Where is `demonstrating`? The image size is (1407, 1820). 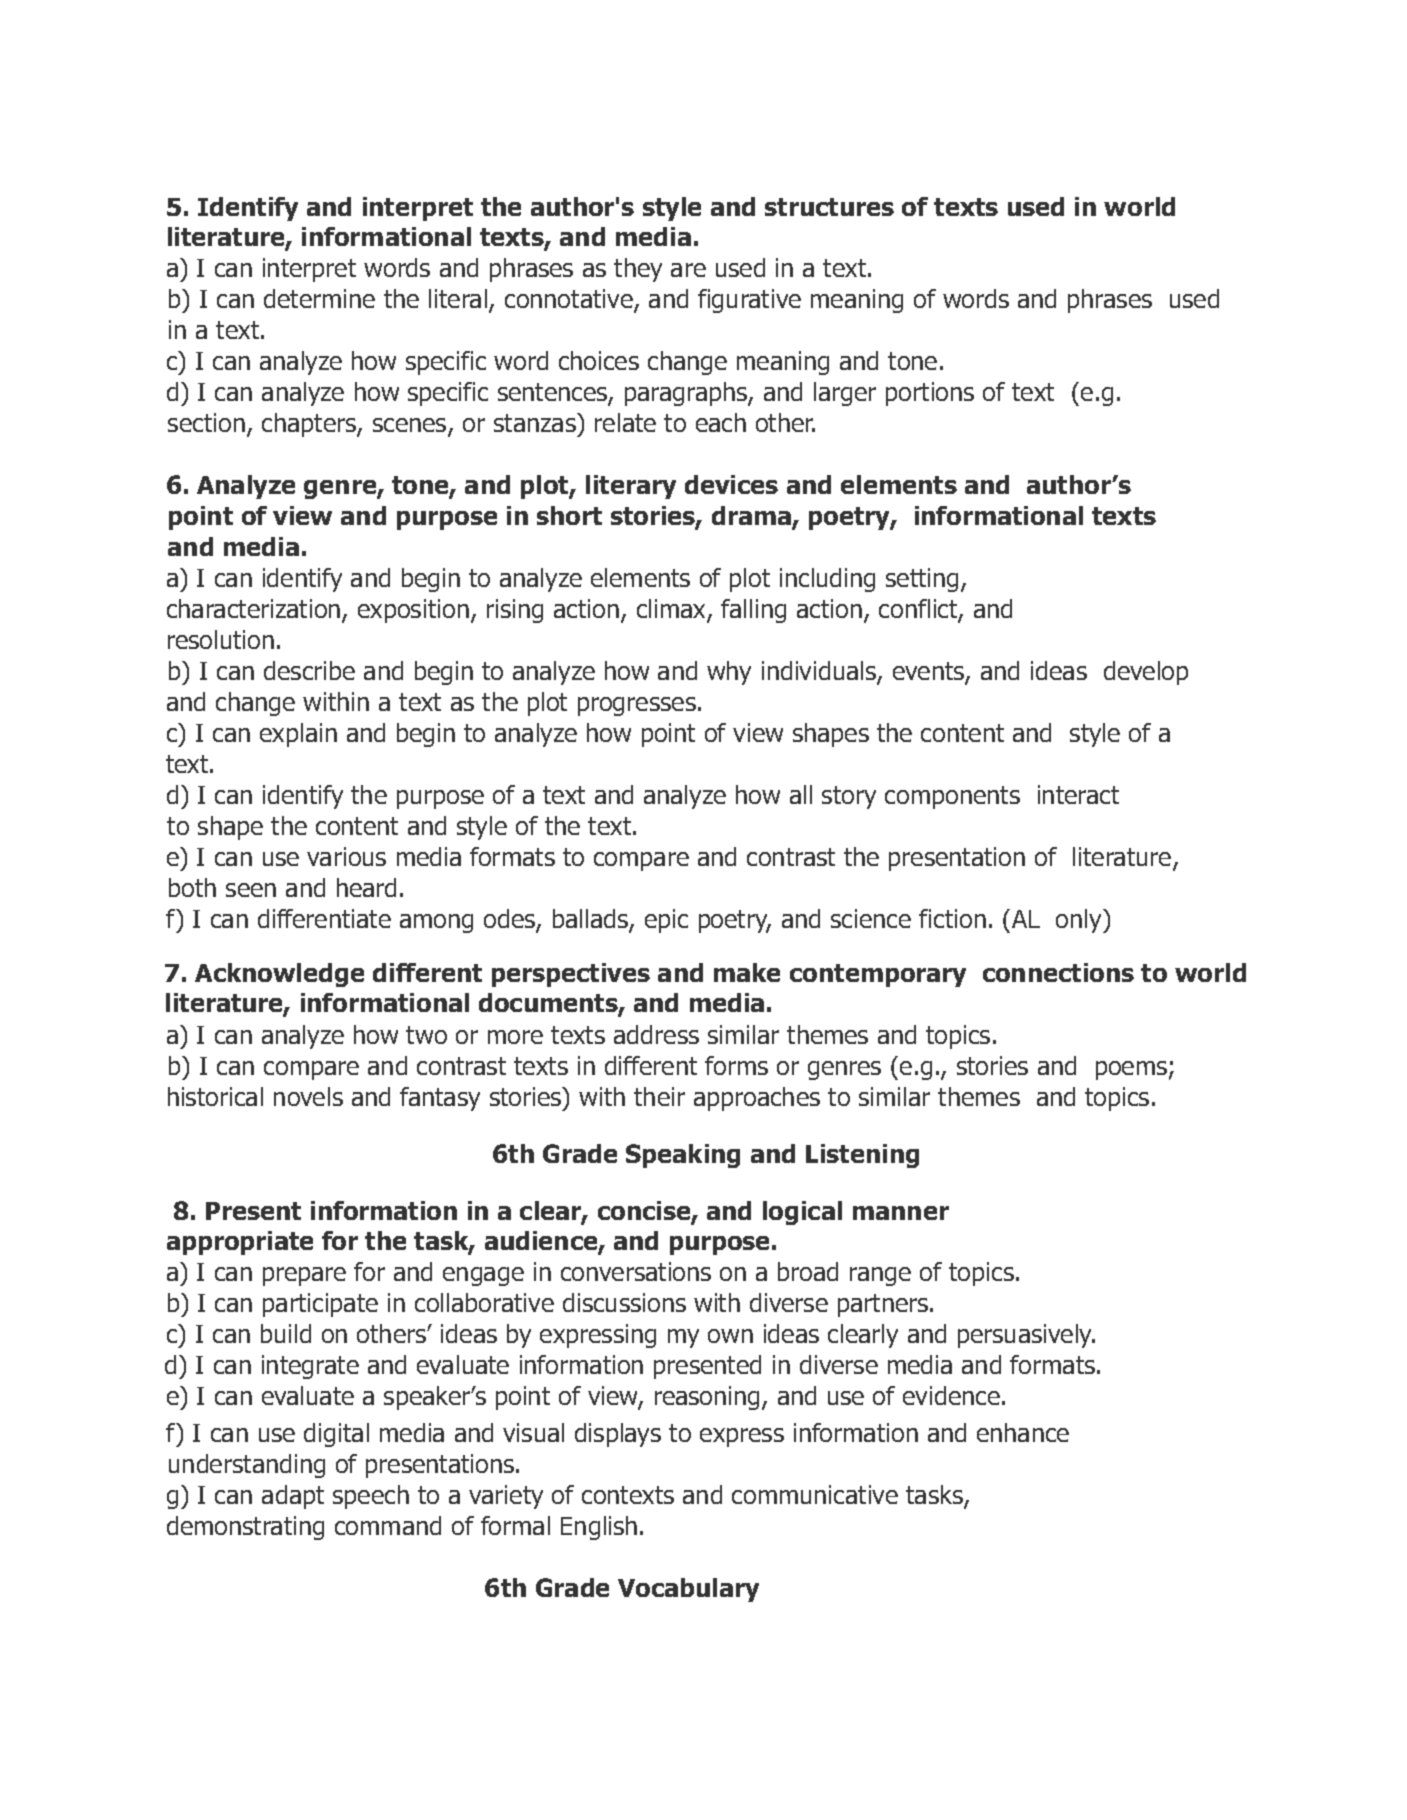 demonstrating is located at coordinates (245, 1528).
